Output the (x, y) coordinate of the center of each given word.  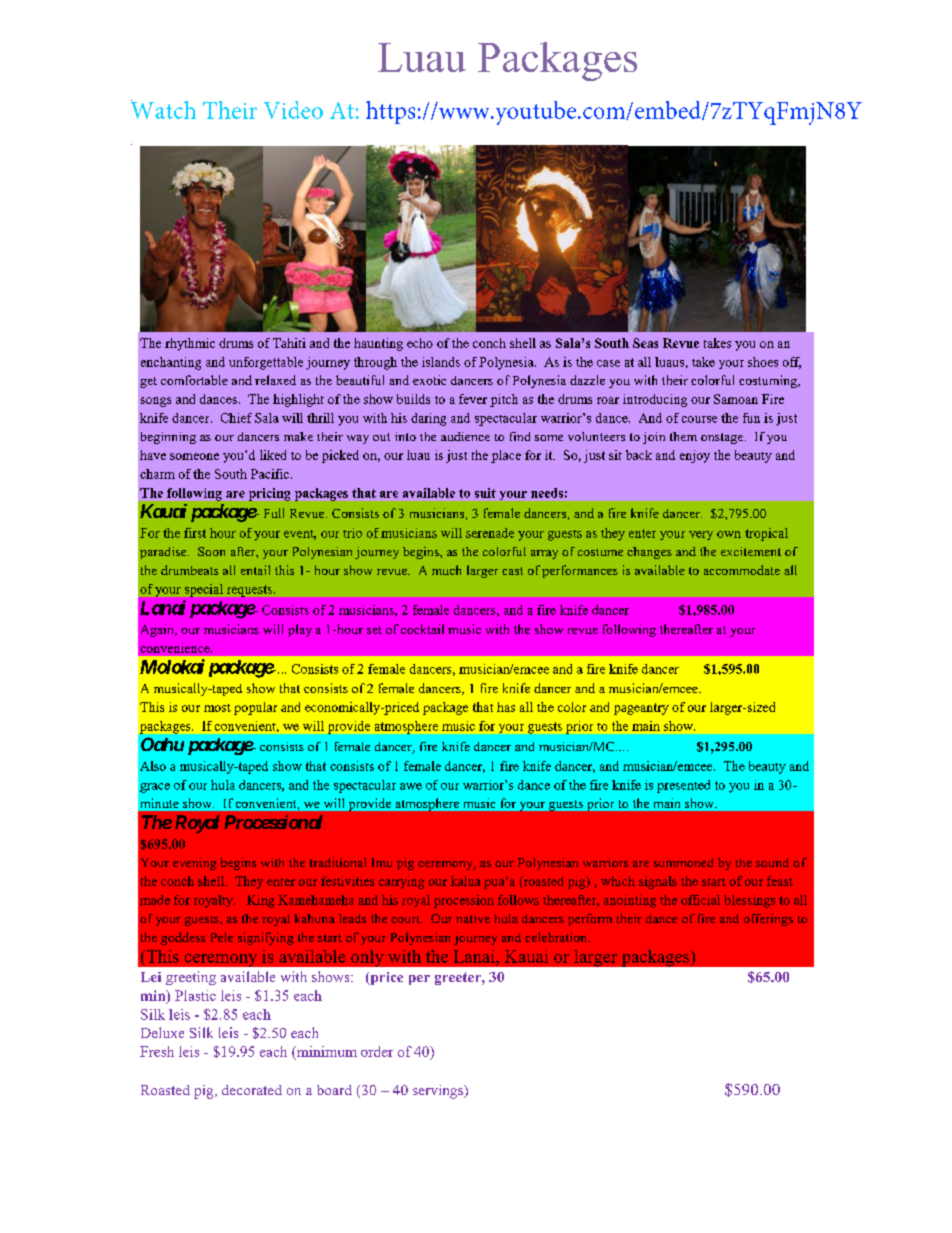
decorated (252, 1090)
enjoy (695, 456)
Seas (645, 343)
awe (411, 786)
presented (683, 786)
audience (465, 436)
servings (439, 1092)
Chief (236, 418)
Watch (163, 109)
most (217, 708)
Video (293, 110)
